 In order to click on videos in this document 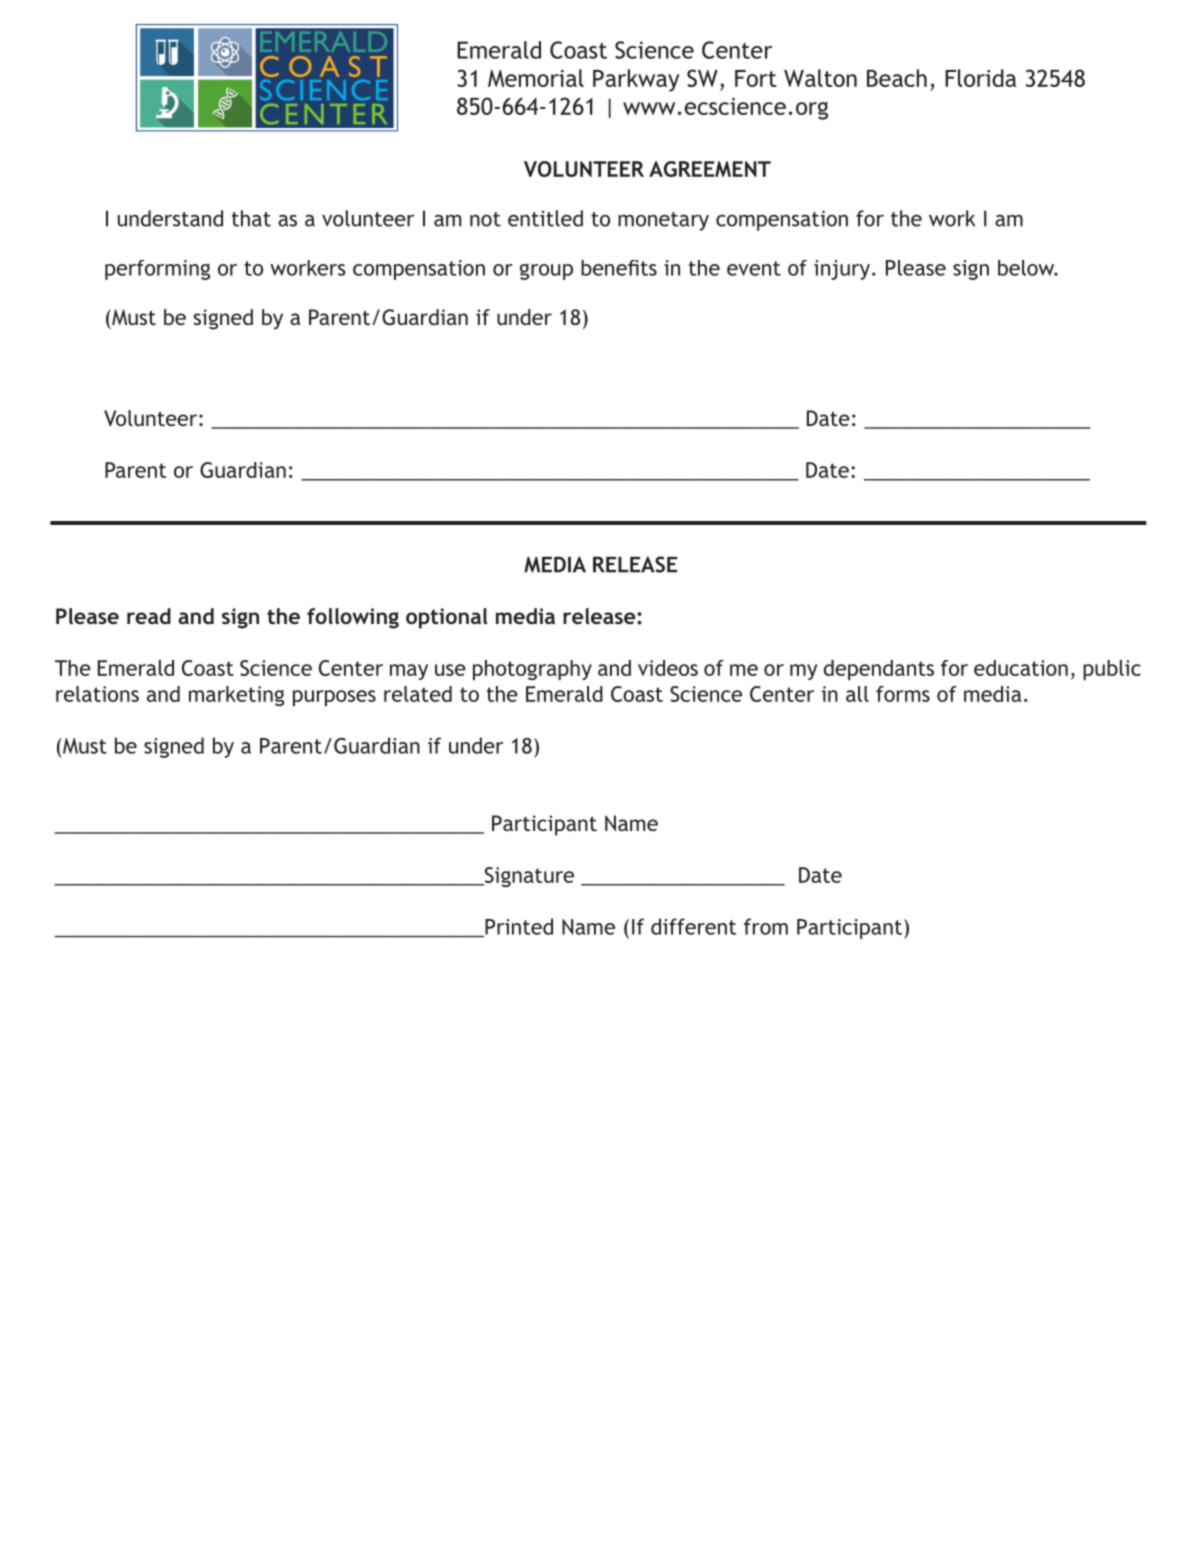, I will do `click(668, 668)`.
